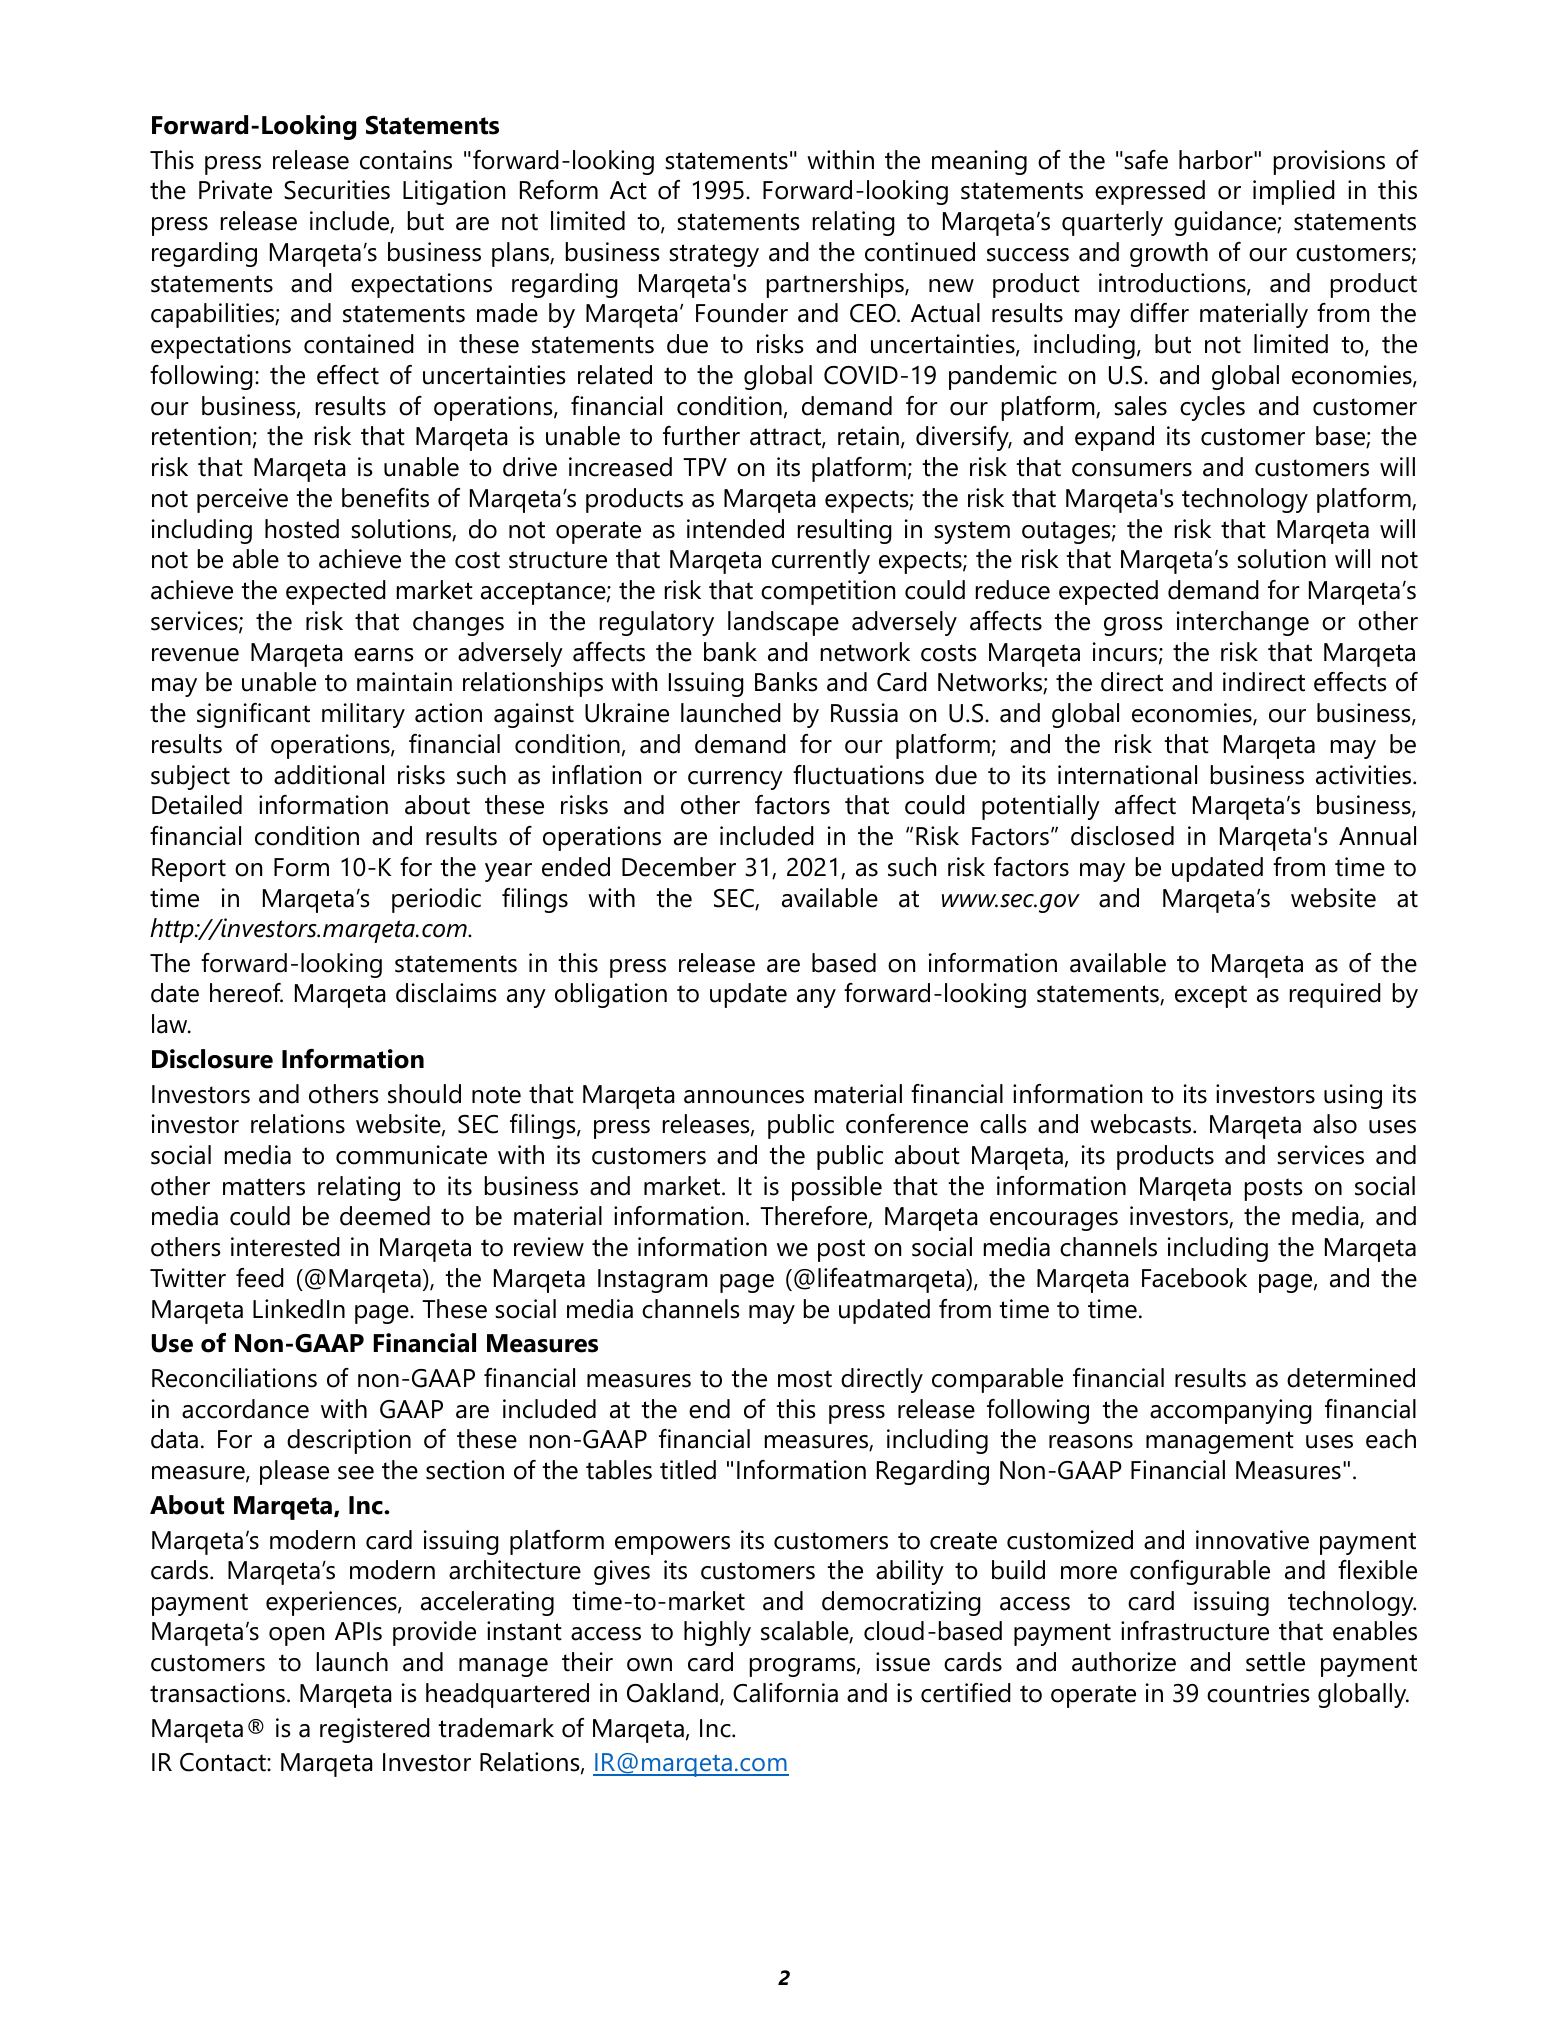  I want to click on implied, so click(1294, 192).
